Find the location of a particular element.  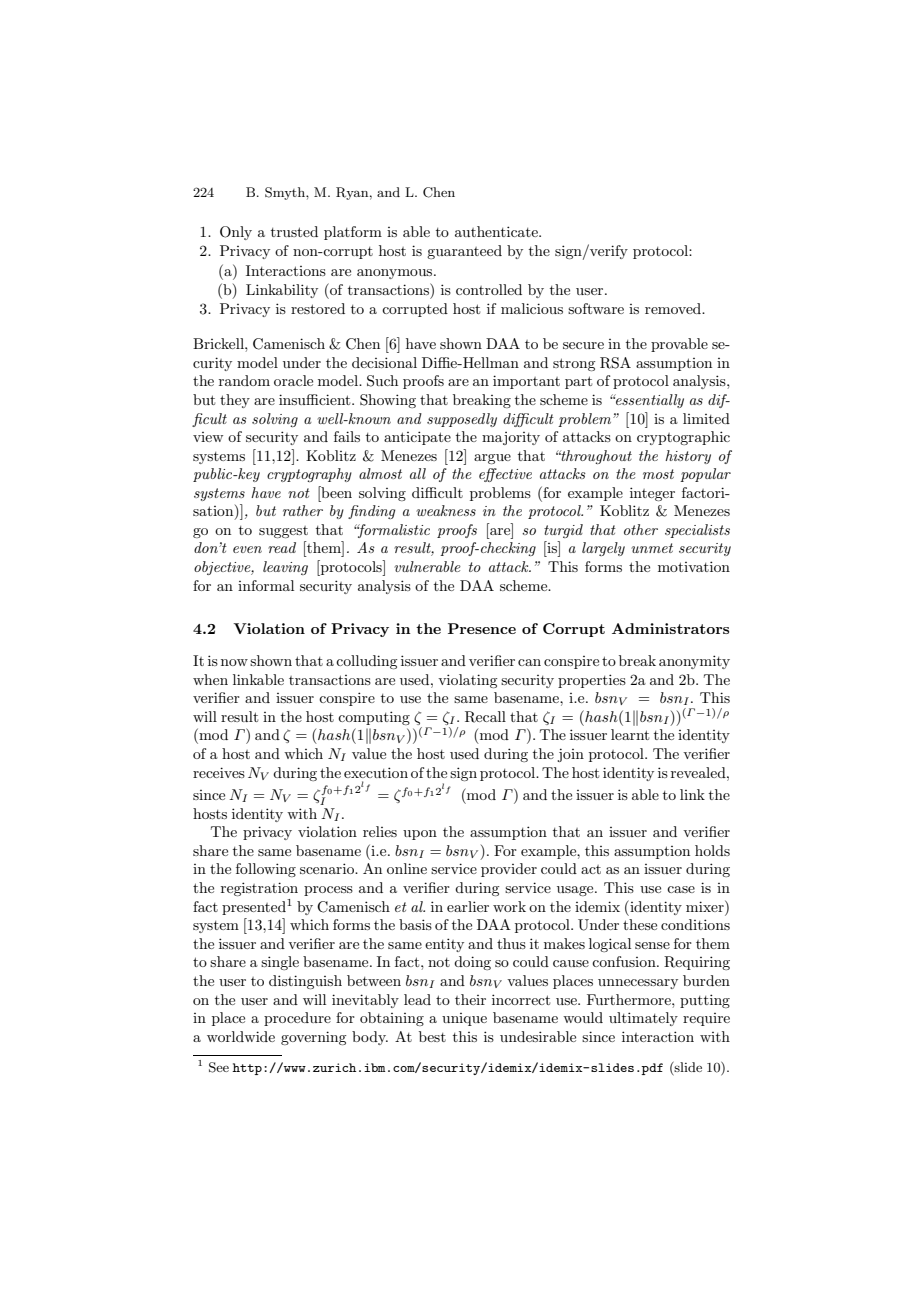

Presence is located at coordinates (482, 628).
